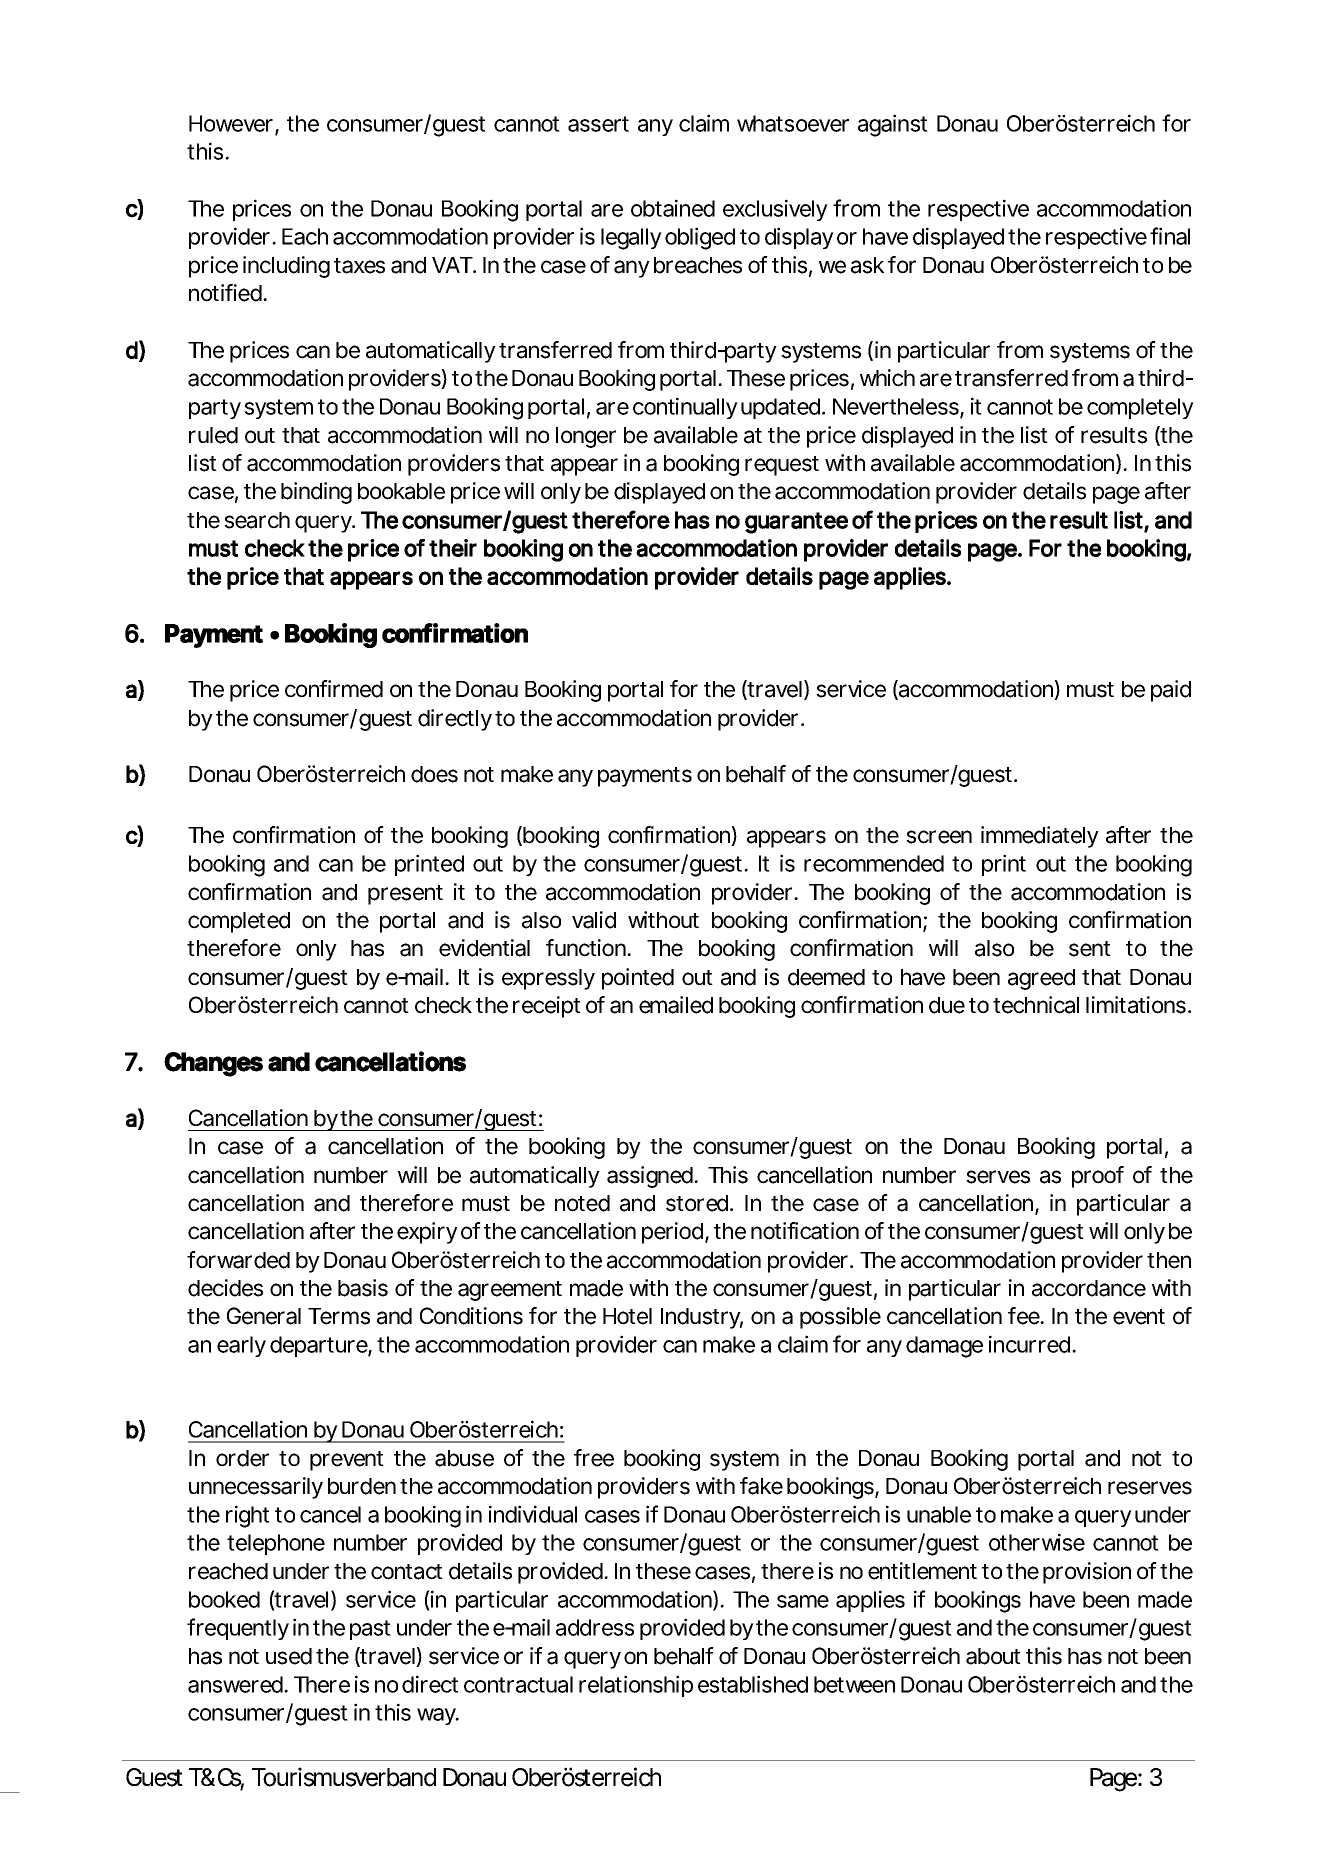 This document has width=1317, height=1862. What do you see at coordinates (427, 1233) in the document?
I see `expiry` at bounding box center [427, 1233].
